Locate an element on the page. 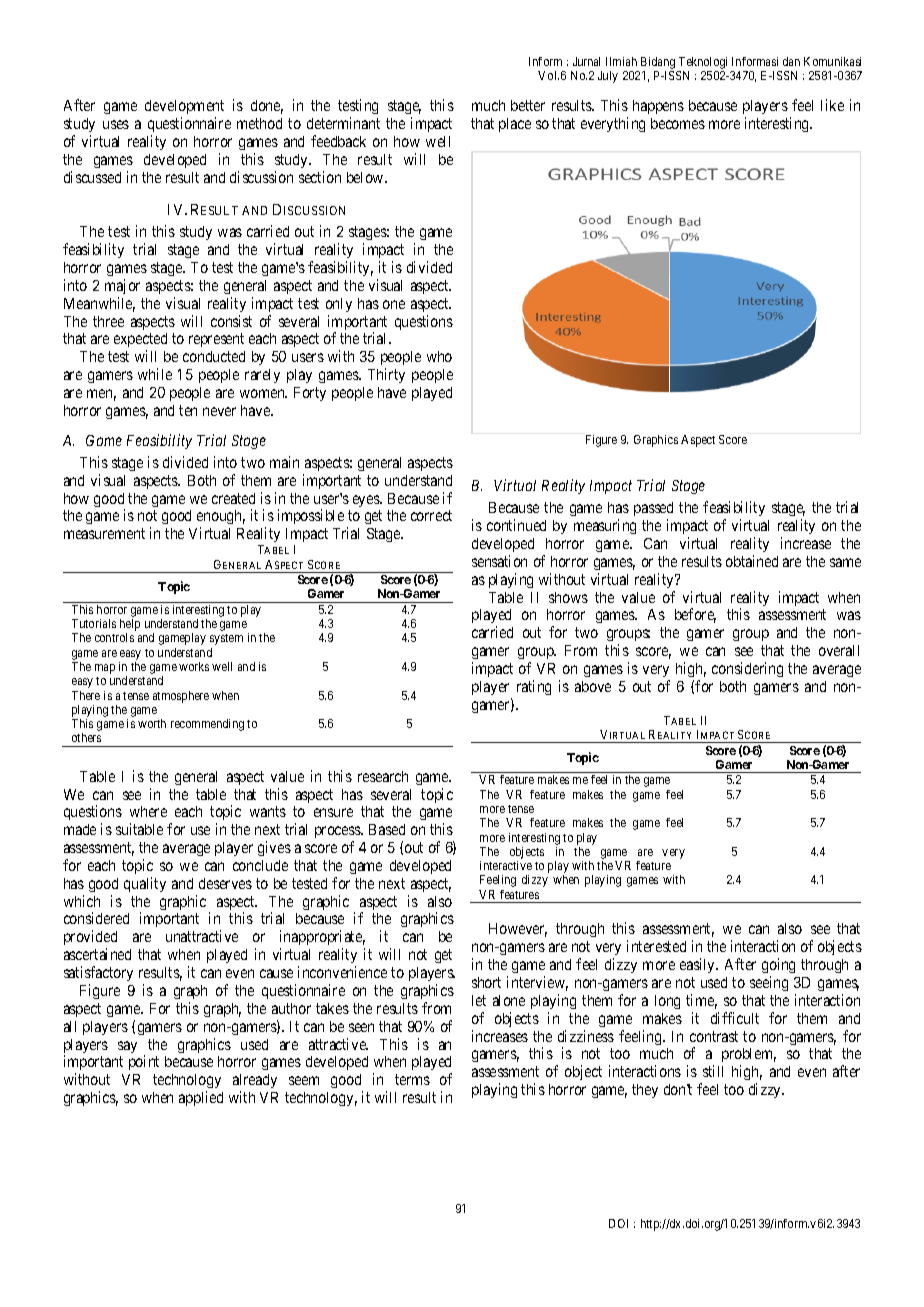 The width and height of the image is (924, 1307). never is located at coordinates (219, 411).
